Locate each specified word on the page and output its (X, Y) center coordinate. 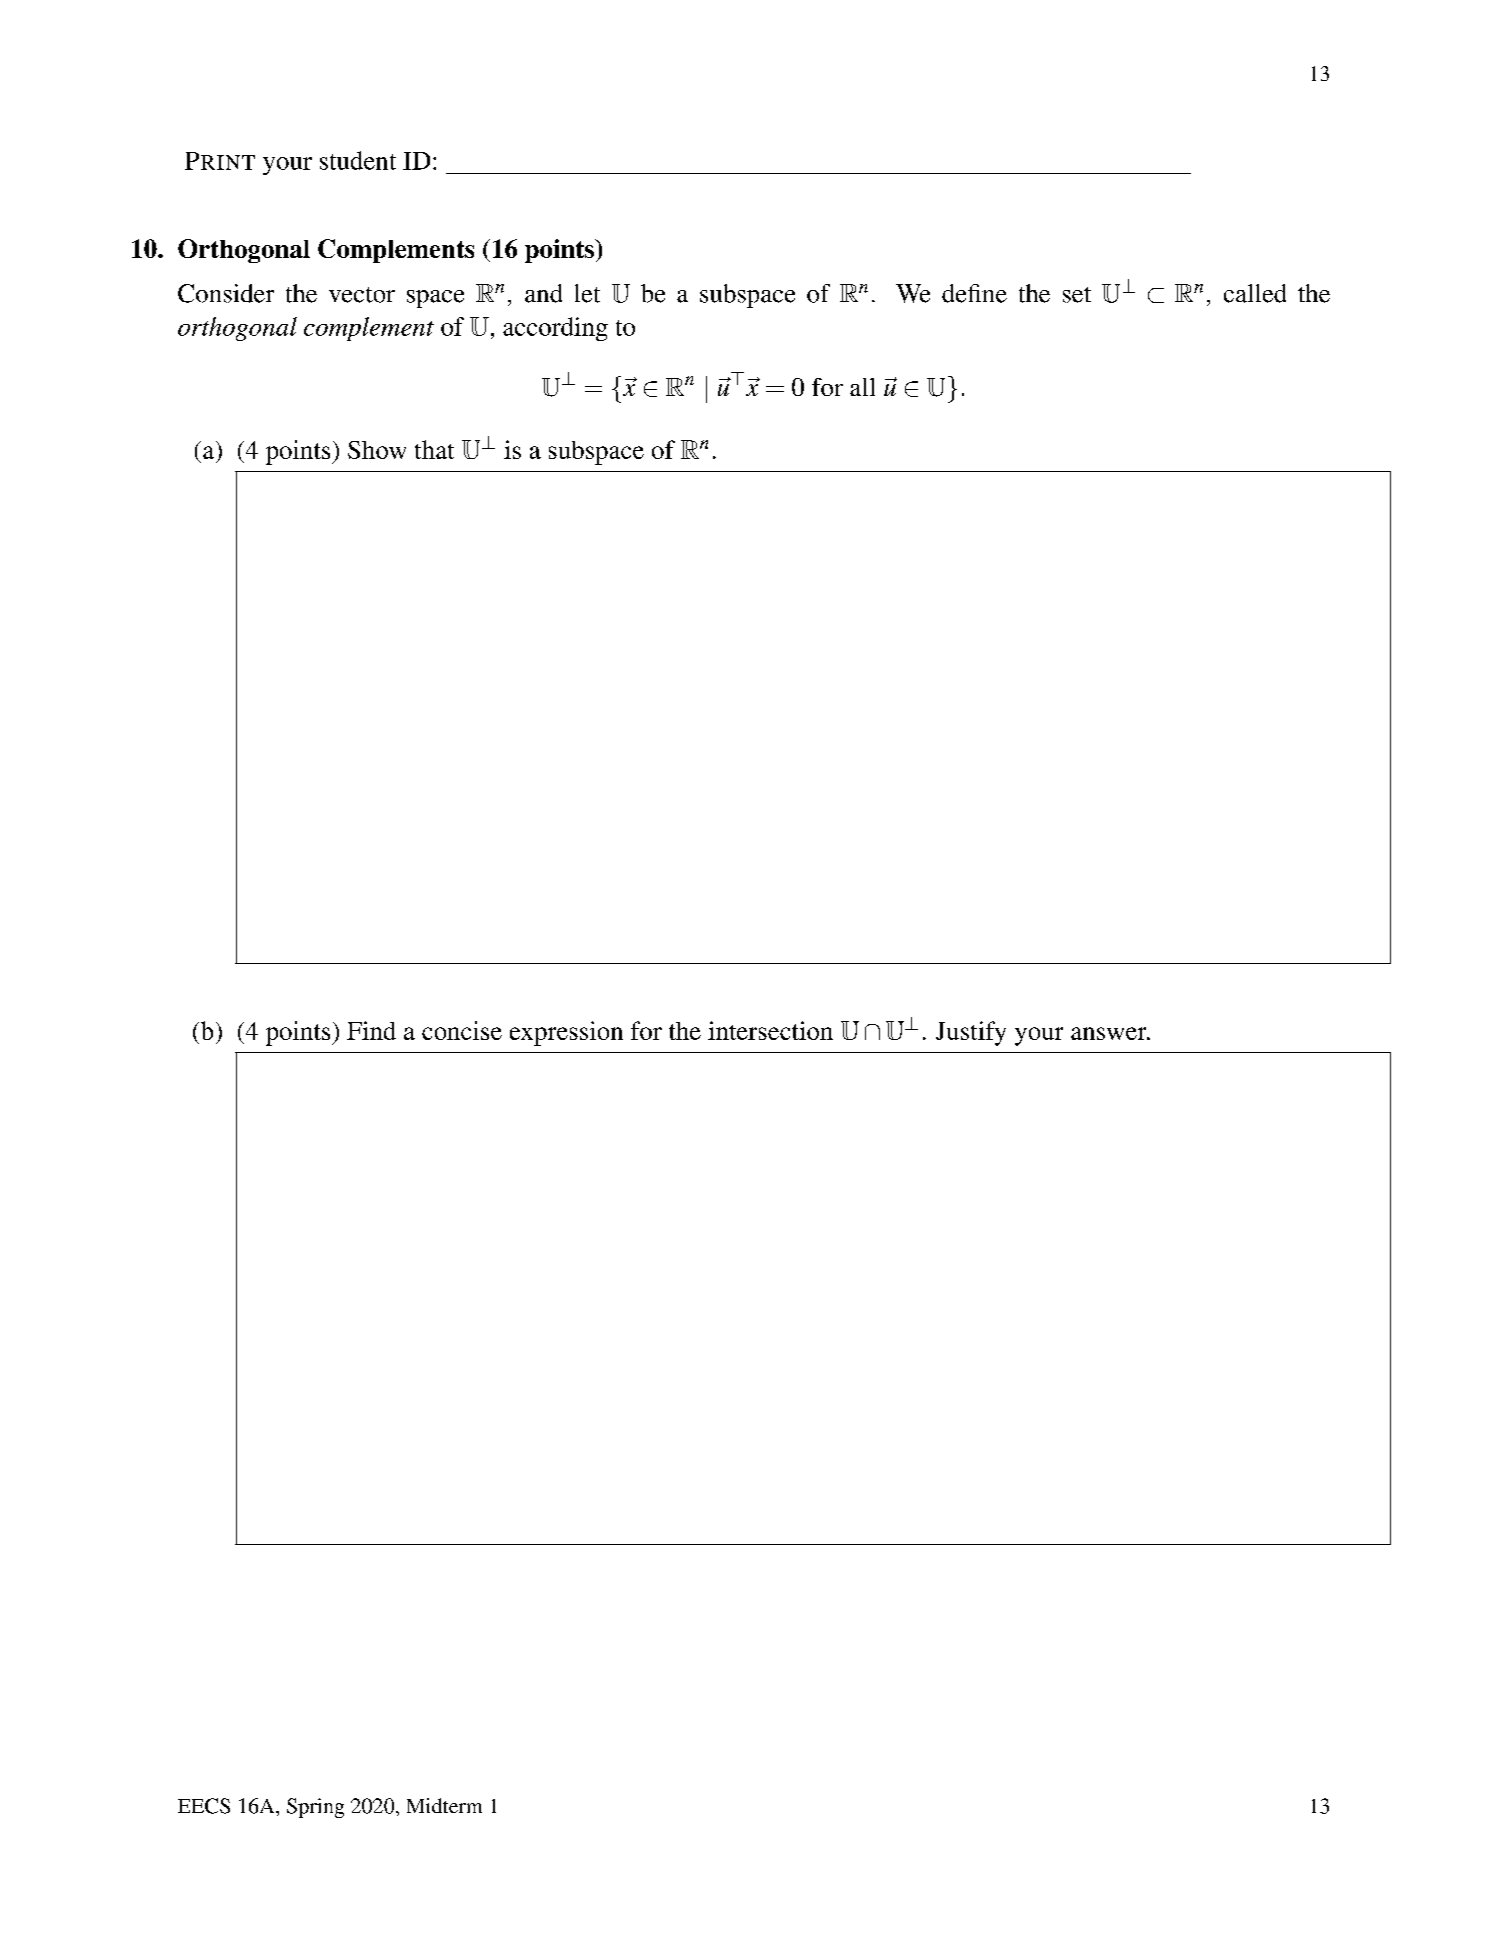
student (358, 160)
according (555, 329)
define (974, 293)
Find (371, 1030)
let (587, 293)
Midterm (444, 1805)
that (434, 449)
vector (362, 295)
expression (566, 1033)
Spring (315, 1808)
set (1077, 295)
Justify (971, 1033)
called (1255, 293)
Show (377, 450)
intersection (770, 1030)
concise (462, 1030)
